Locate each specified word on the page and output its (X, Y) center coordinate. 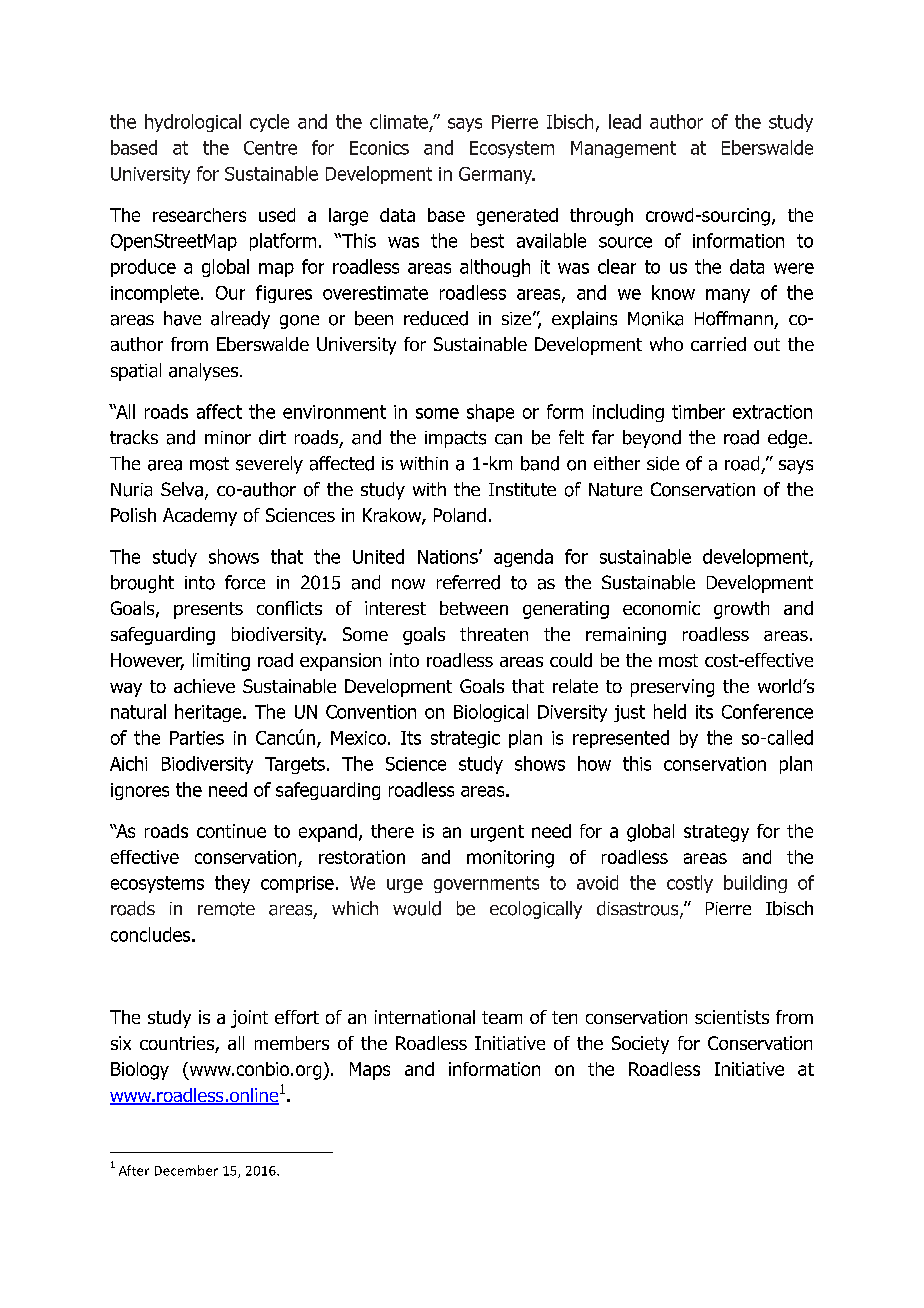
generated (517, 217)
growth (741, 610)
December (186, 1170)
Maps (370, 1071)
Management (623, 149)
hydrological (193, 123)
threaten (494, 634)
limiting (221, 662)
